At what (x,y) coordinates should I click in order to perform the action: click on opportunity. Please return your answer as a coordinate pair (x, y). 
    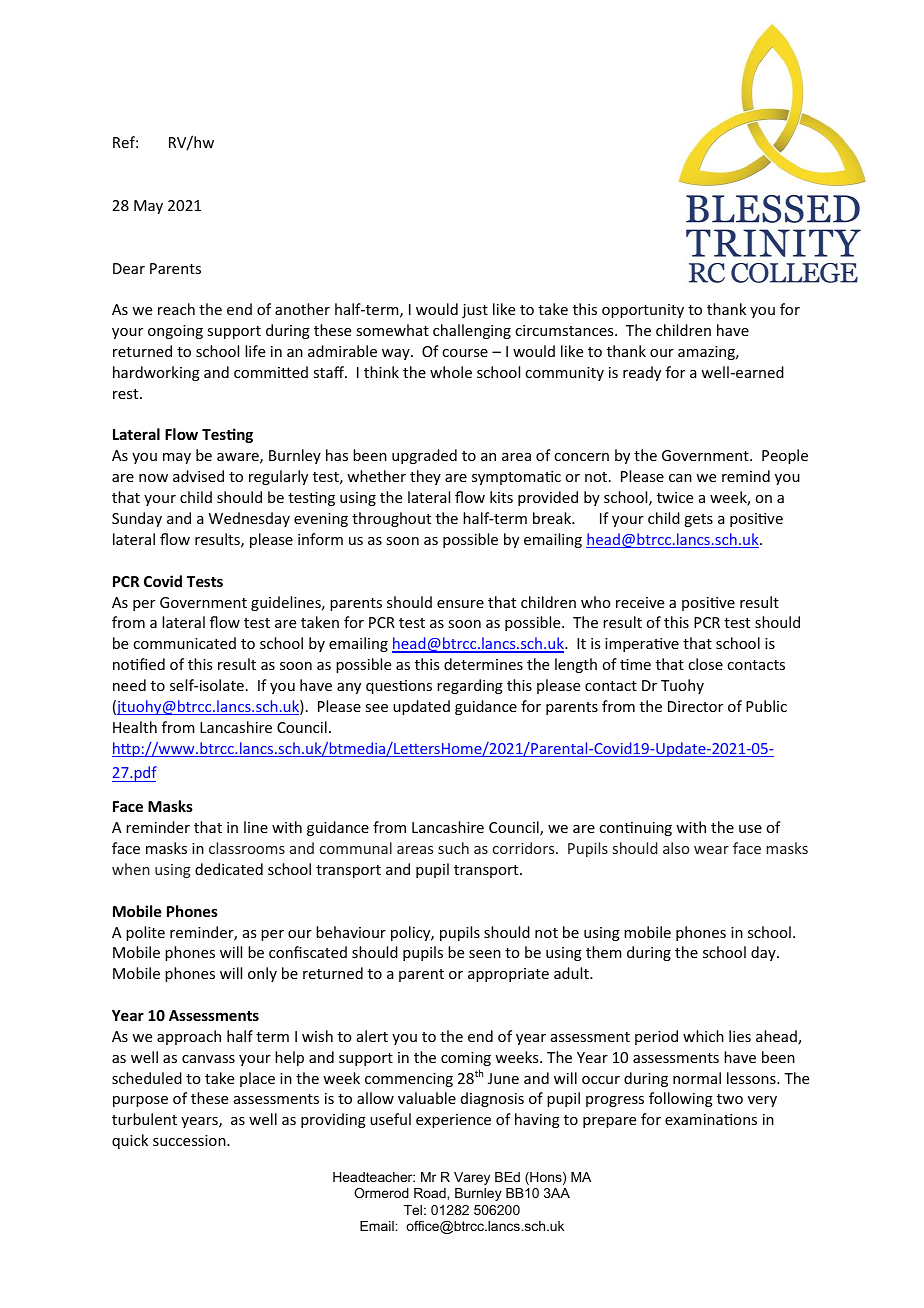
    Looking at the image, I should click on (643, 311).
